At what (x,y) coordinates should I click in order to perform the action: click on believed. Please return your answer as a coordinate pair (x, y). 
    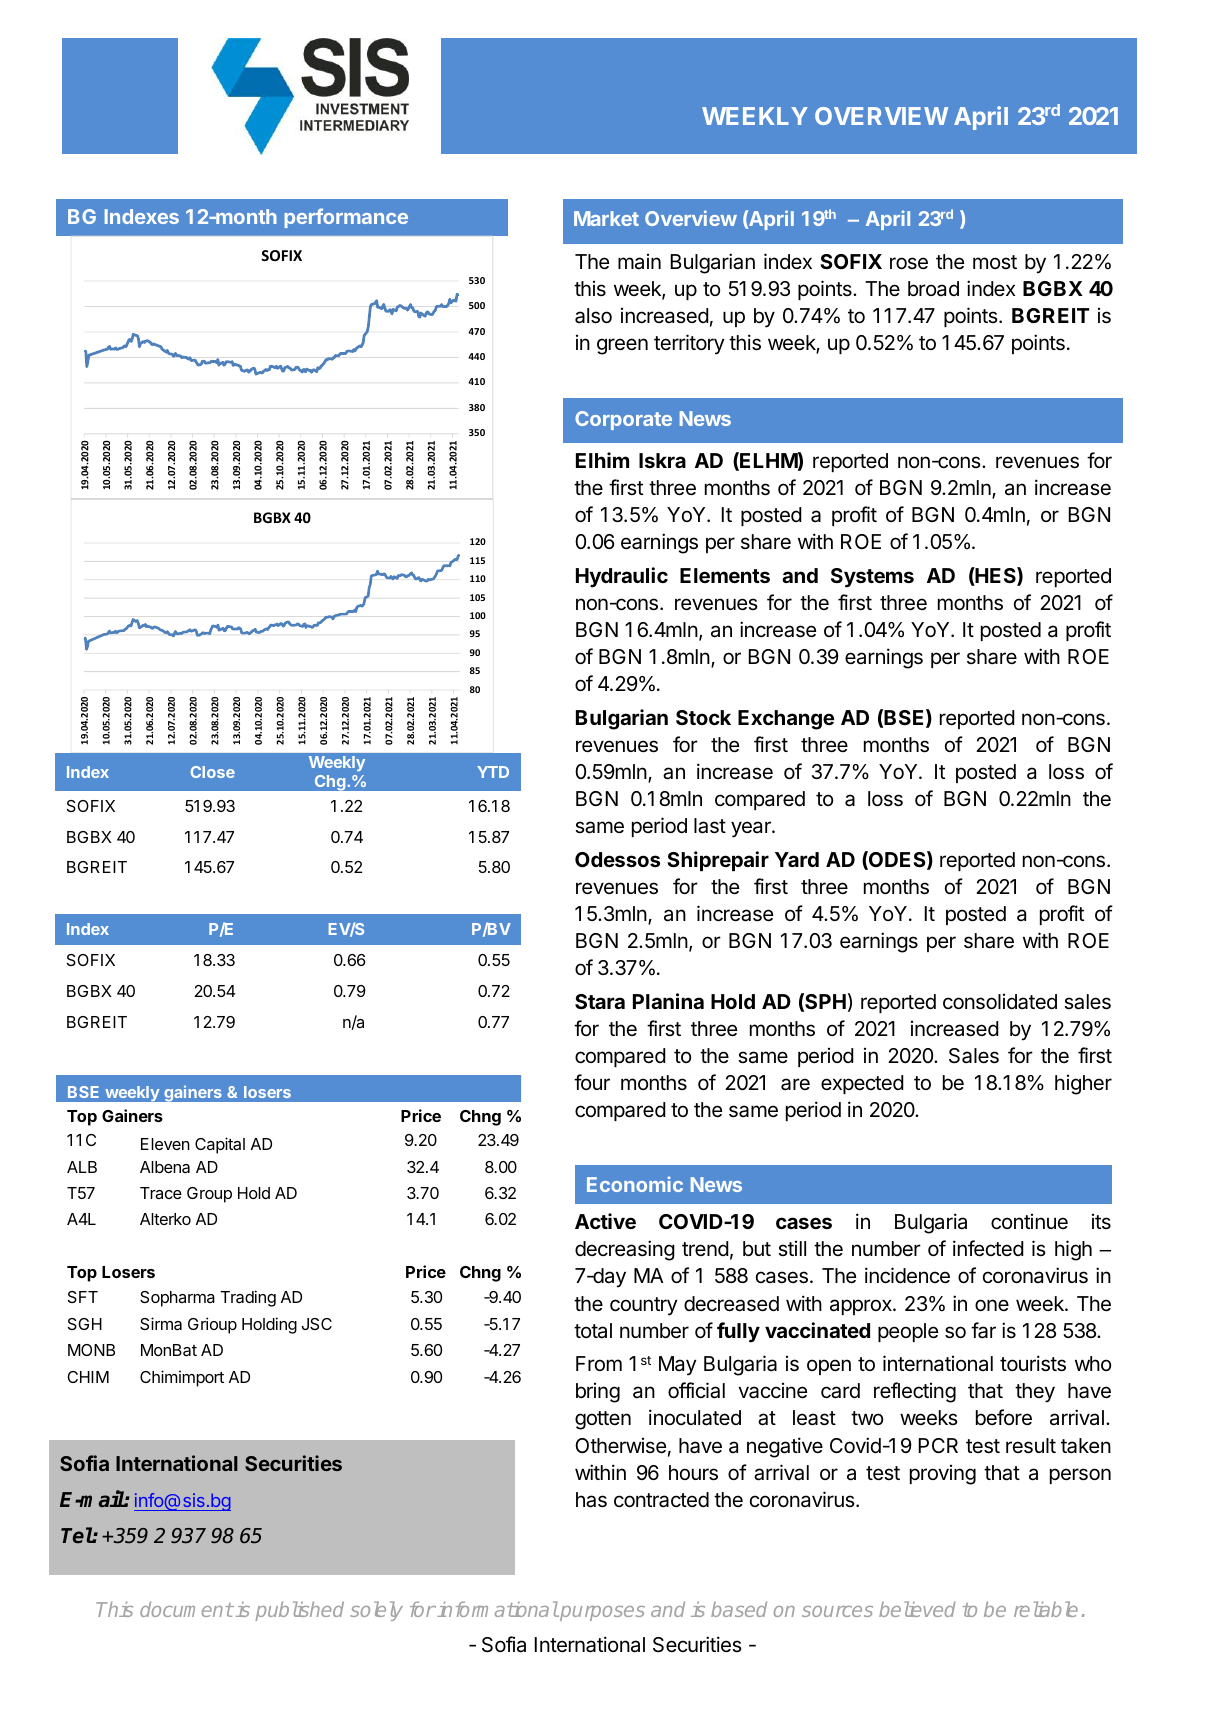
    Looking at the image, I should click on (917, 1609).
